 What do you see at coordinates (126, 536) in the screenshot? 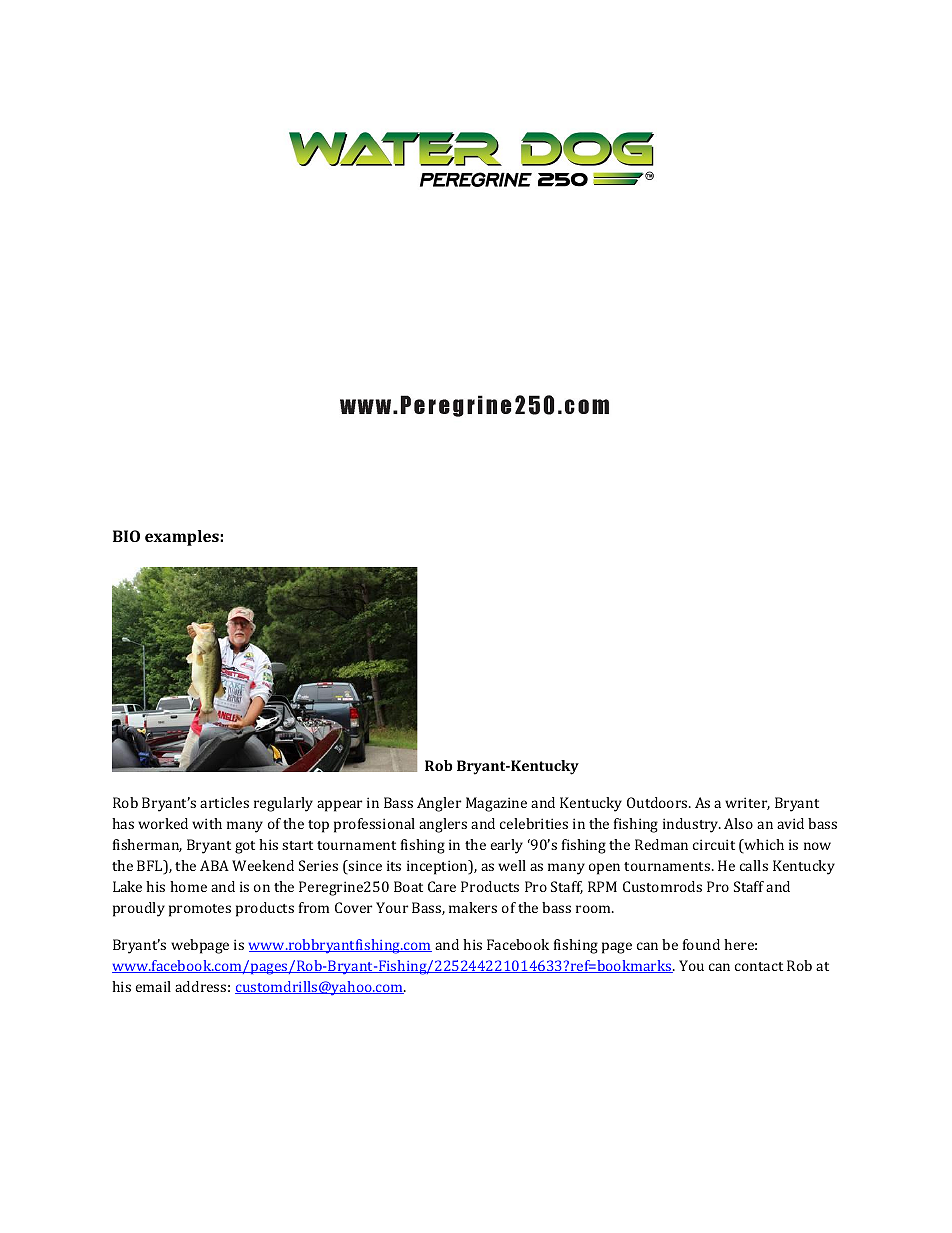
I see `BIO` at bounding box center [126, 536].
